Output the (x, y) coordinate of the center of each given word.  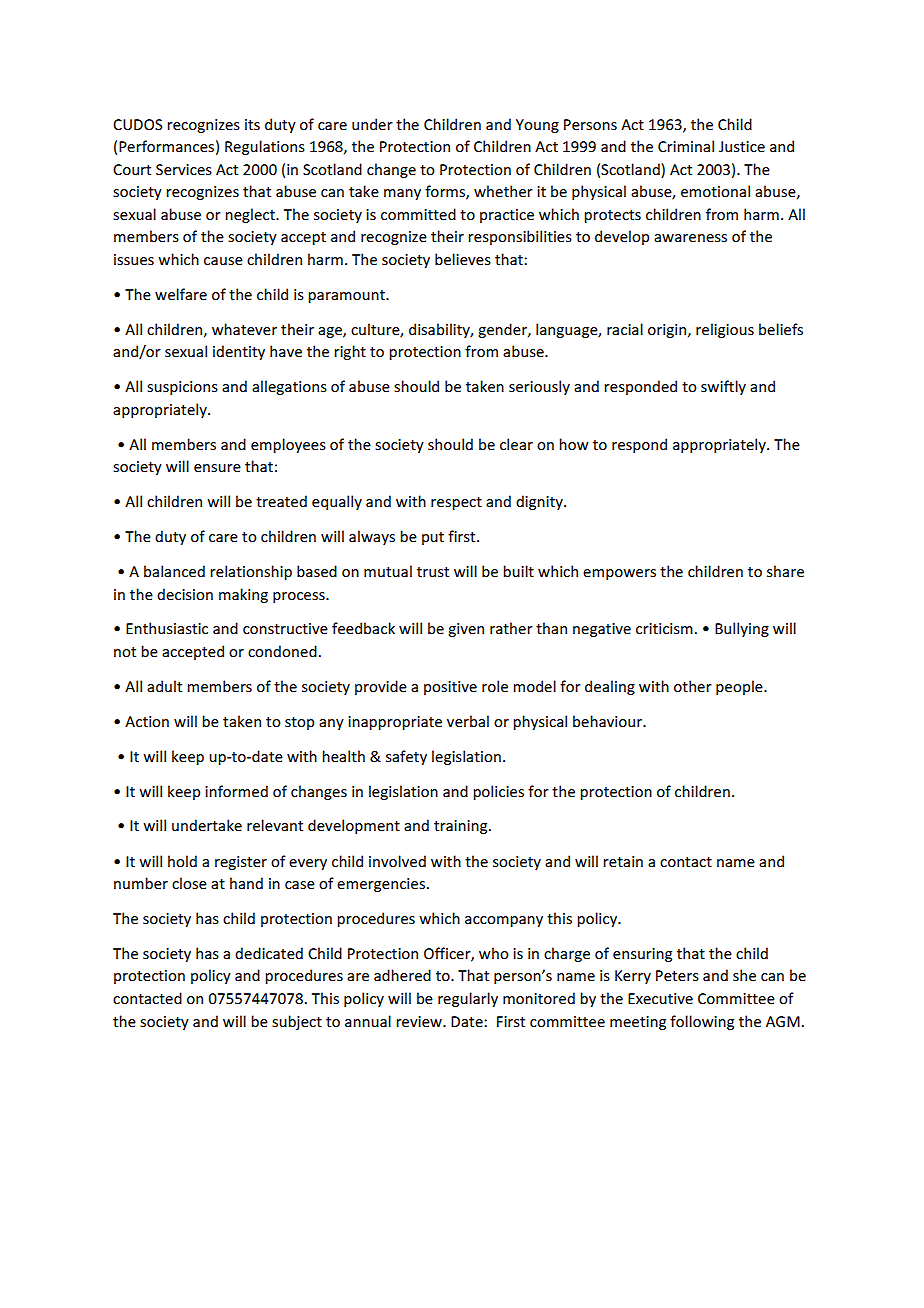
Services (184, 169)
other (693, 686)
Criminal (686, 146)
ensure (217, 468)
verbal (468, 721)
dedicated (269, 953)
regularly (468, 999)
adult (164, 686)
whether (503, 191)
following (702, 1022)
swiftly (723, 387)
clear (516, 444)
